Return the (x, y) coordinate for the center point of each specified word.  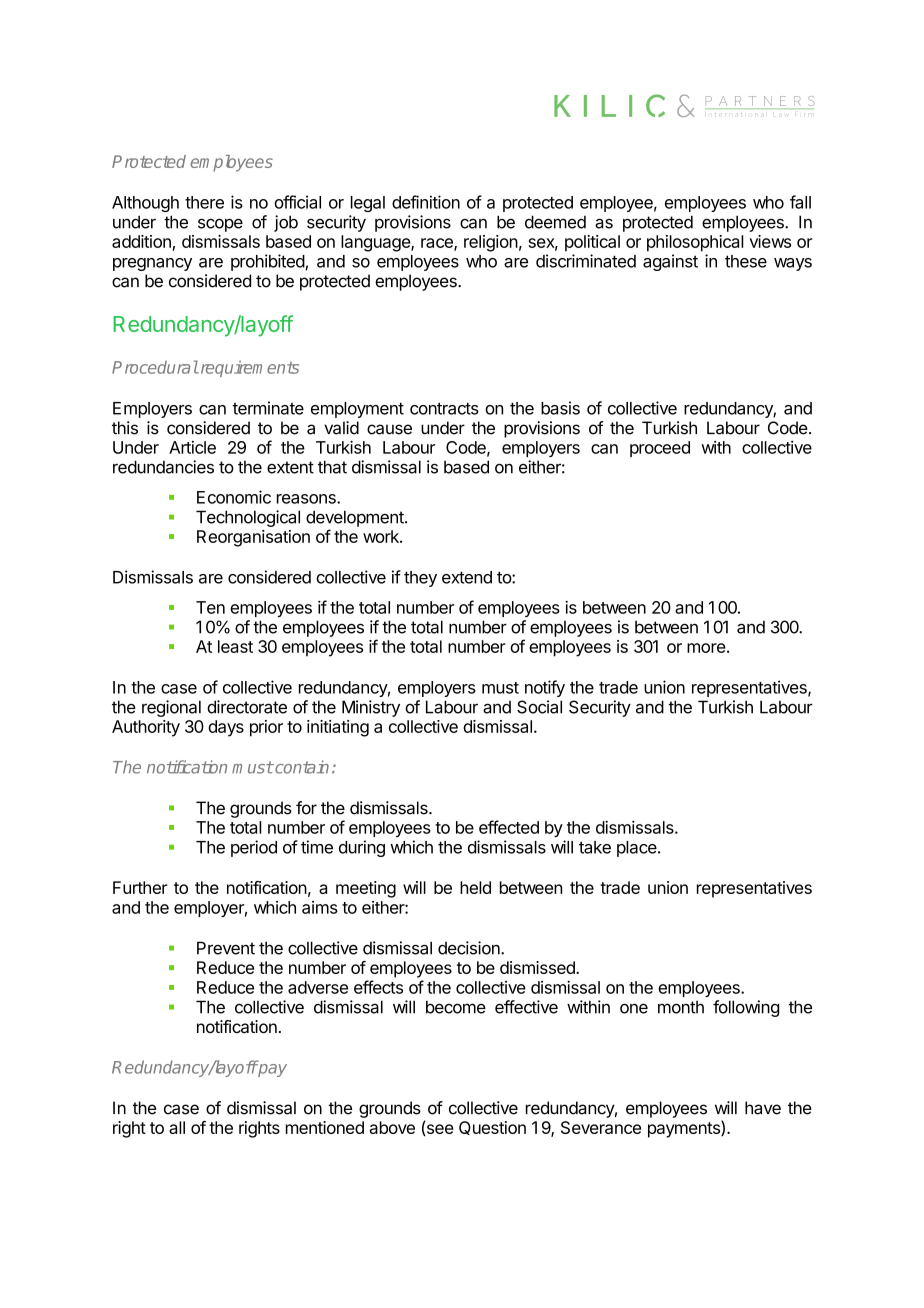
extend (467, 577)
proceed (660, 449)
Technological (248, 518)
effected (509, 827)
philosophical (695, 243)
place (638, 849)
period (254, 848)
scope (220, 225)
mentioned (325, 1127)
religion (491, 243)
